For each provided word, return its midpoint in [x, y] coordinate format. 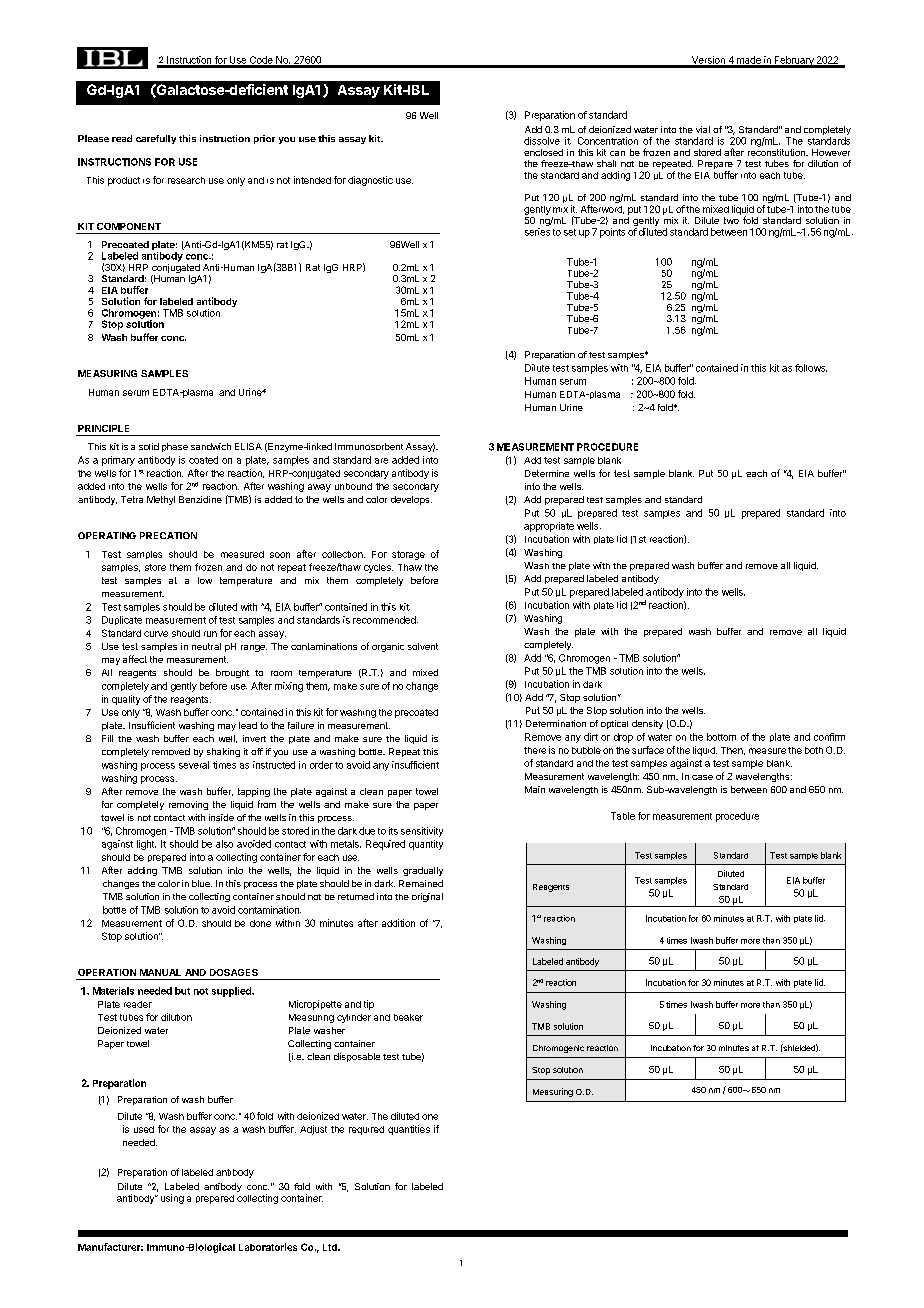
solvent [423, 646]
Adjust [313, 1130]
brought [232, 673]
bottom [721, 737]
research [186, 180]
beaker [408, 1017]
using [172, 1199]
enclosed [543, 152]
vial [703, 129]
